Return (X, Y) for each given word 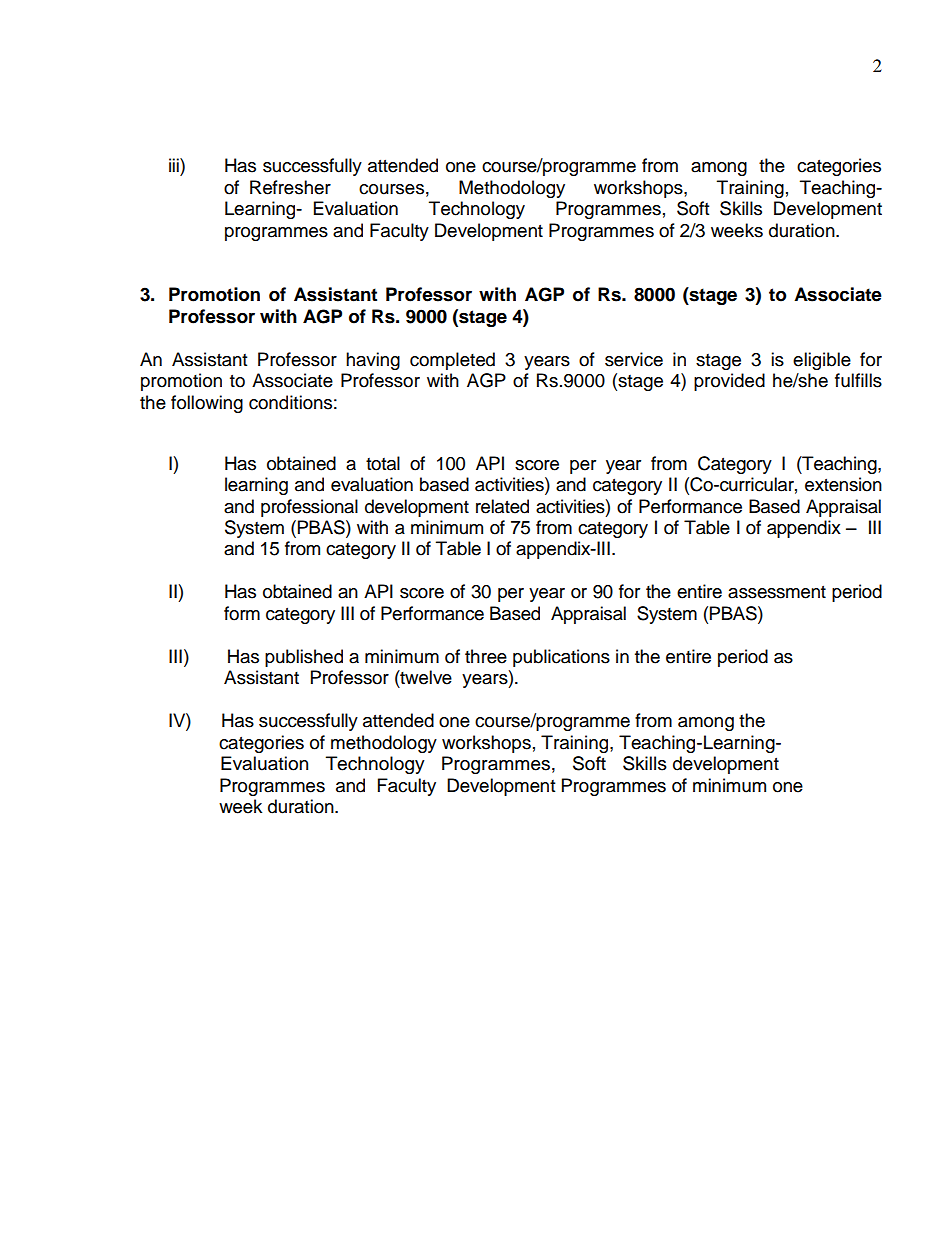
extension (843, 484)
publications (561, 658)
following (207, 404)
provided (729, 382)
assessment (777, 592)
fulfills (858, 380)
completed (452, 361)
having (373, 361)
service (634, 359)
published (304, 658)
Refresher (290, 187)
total (383, 463)
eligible (822, 361)
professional (309, 508)
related (502, 506)
